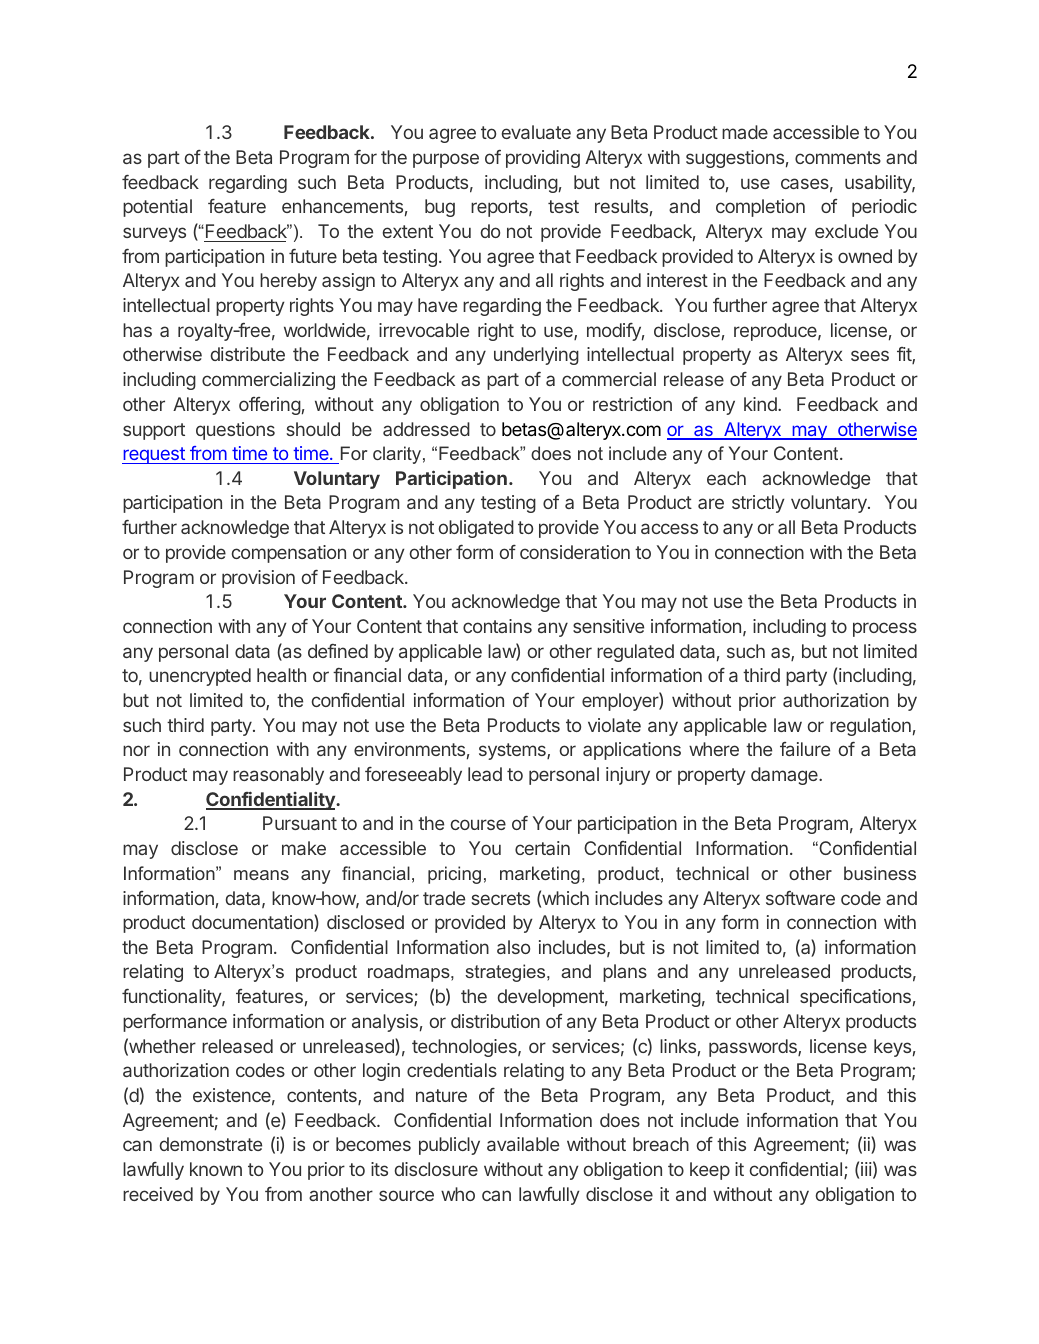  What do you see at coordinates (506, 973) in the screenshot?
I see `strategies` at bounding box center [506, 973].
